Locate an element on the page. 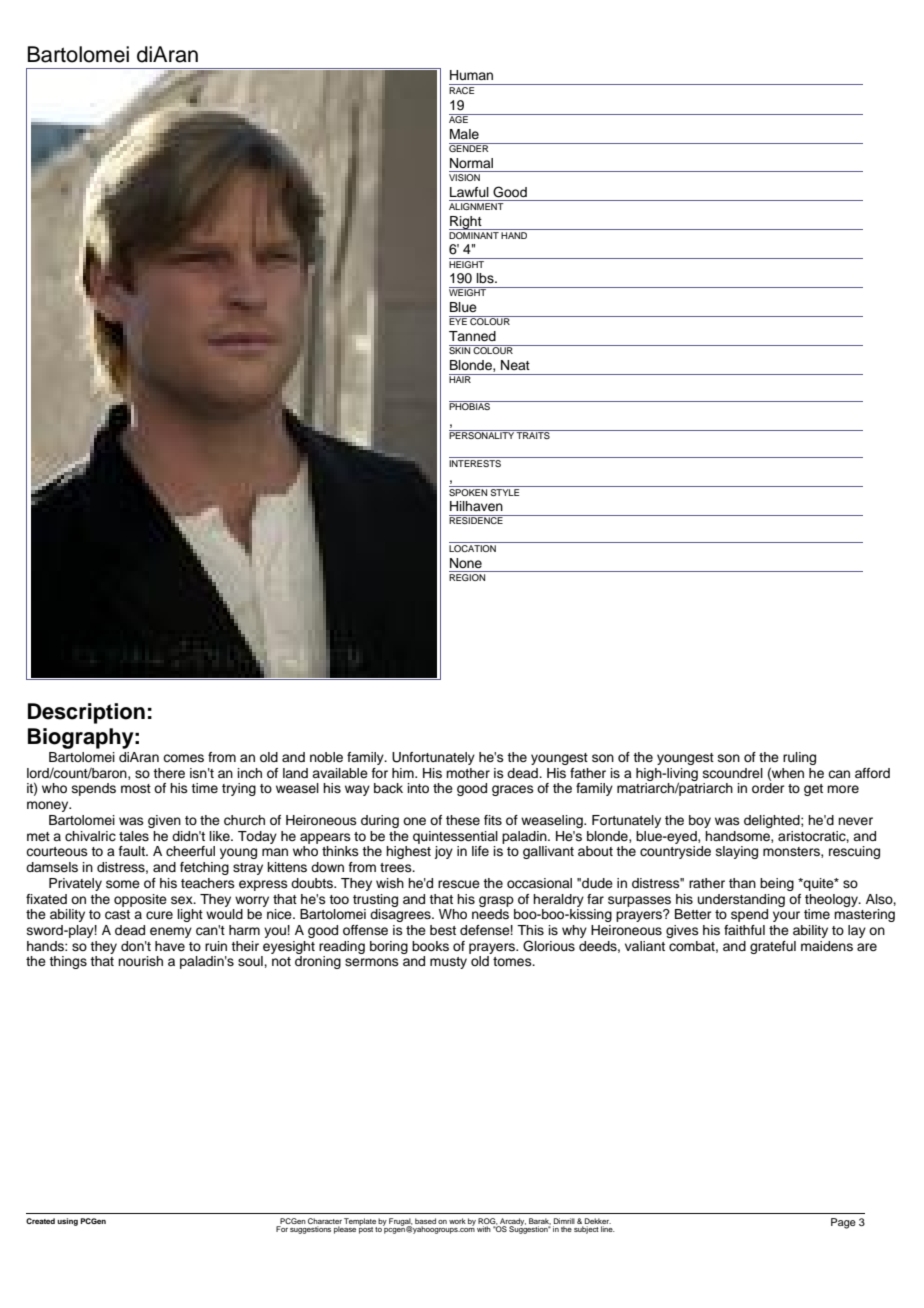 Image resolution: width=924 pixels, height=1308 pixels. using is located at coordinates (67, 1222).
